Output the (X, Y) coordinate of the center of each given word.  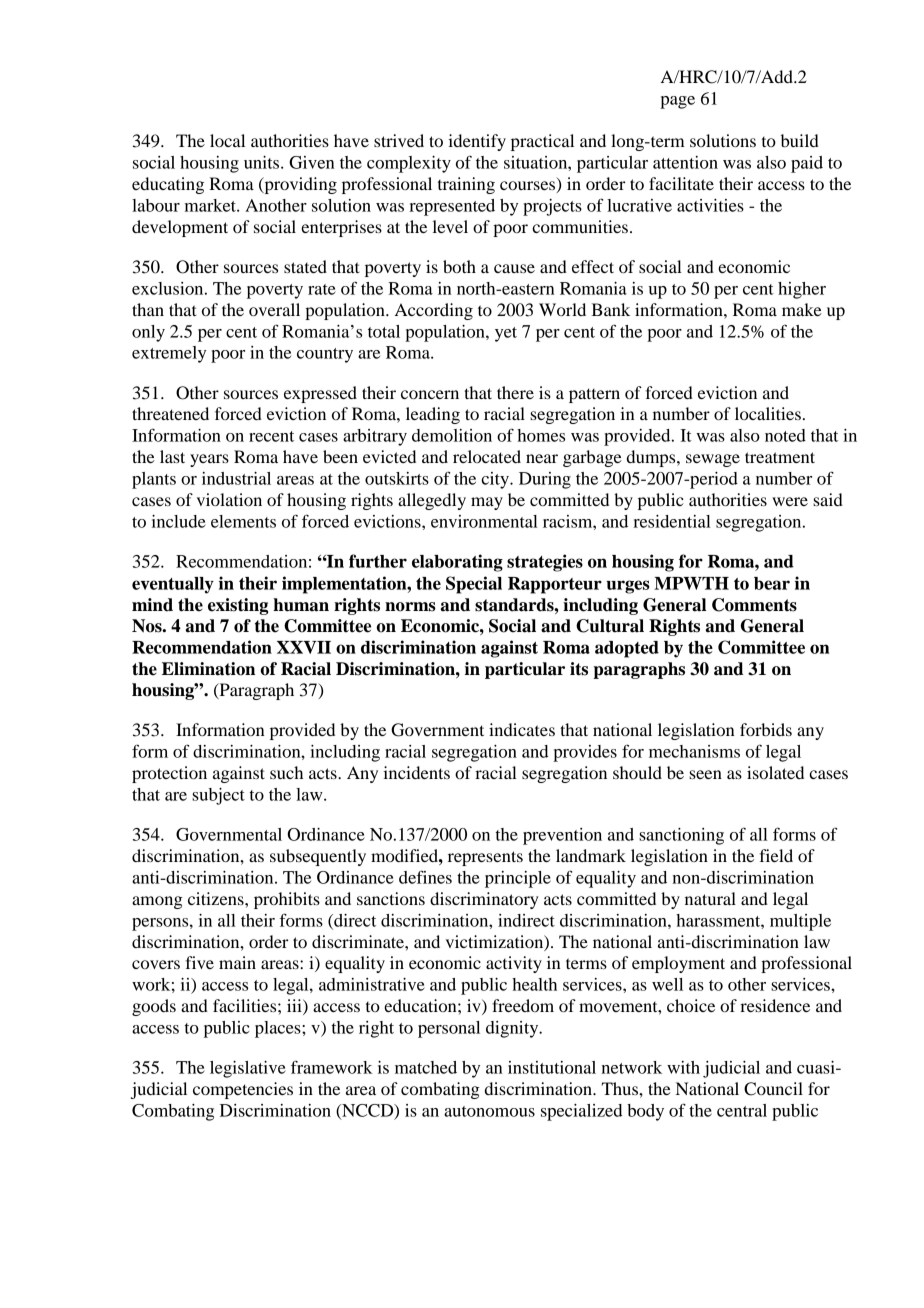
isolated (775, 772)
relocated (487, 456)
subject (218, 796)
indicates (522, 729)
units (263, 162)
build (800, 140)
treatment (780, 457)
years (209, 460)
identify (477, 142)
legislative (248, 1069)
